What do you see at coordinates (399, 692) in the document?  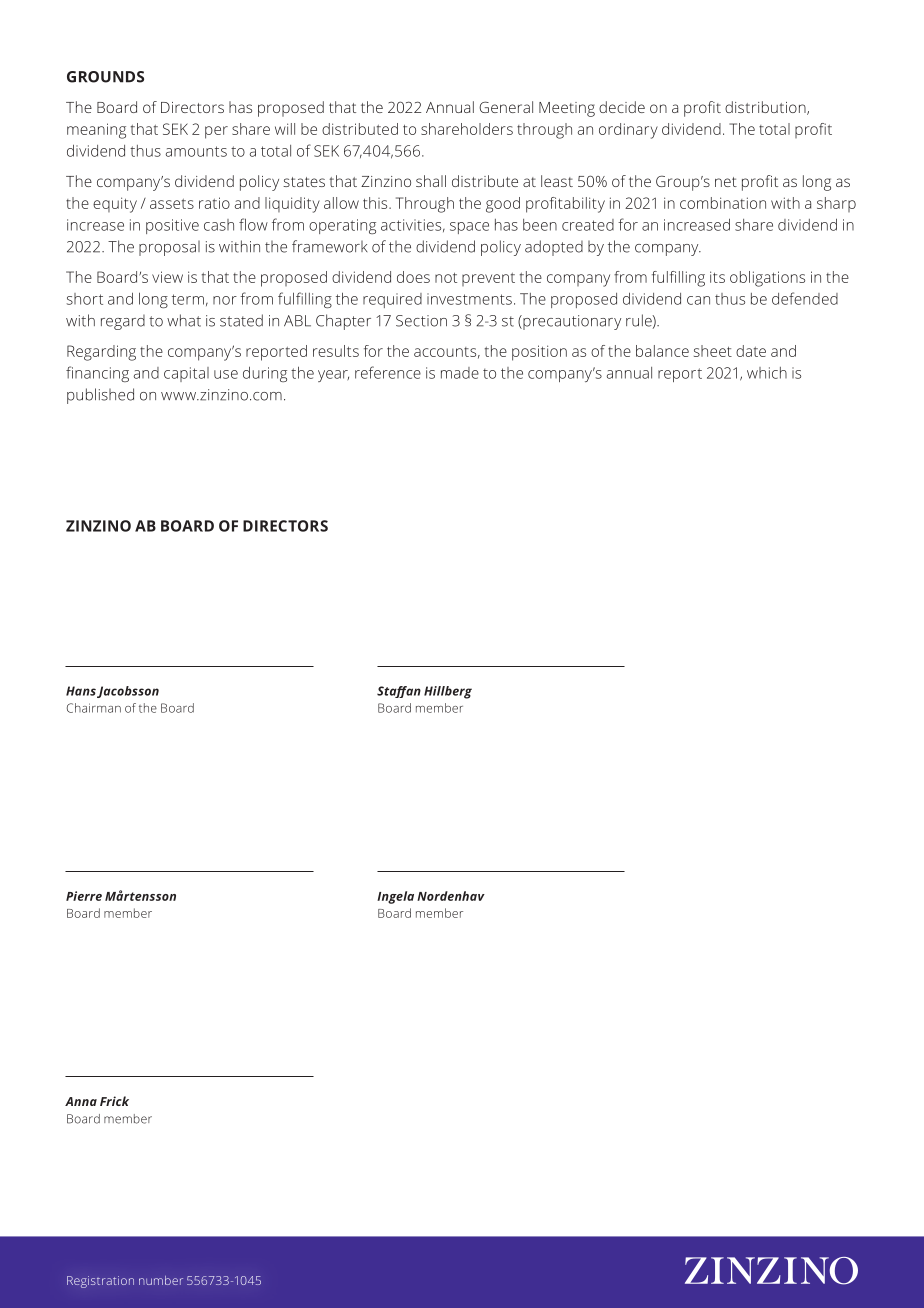 I see `Staffan` at bounding box center [399, 692].
